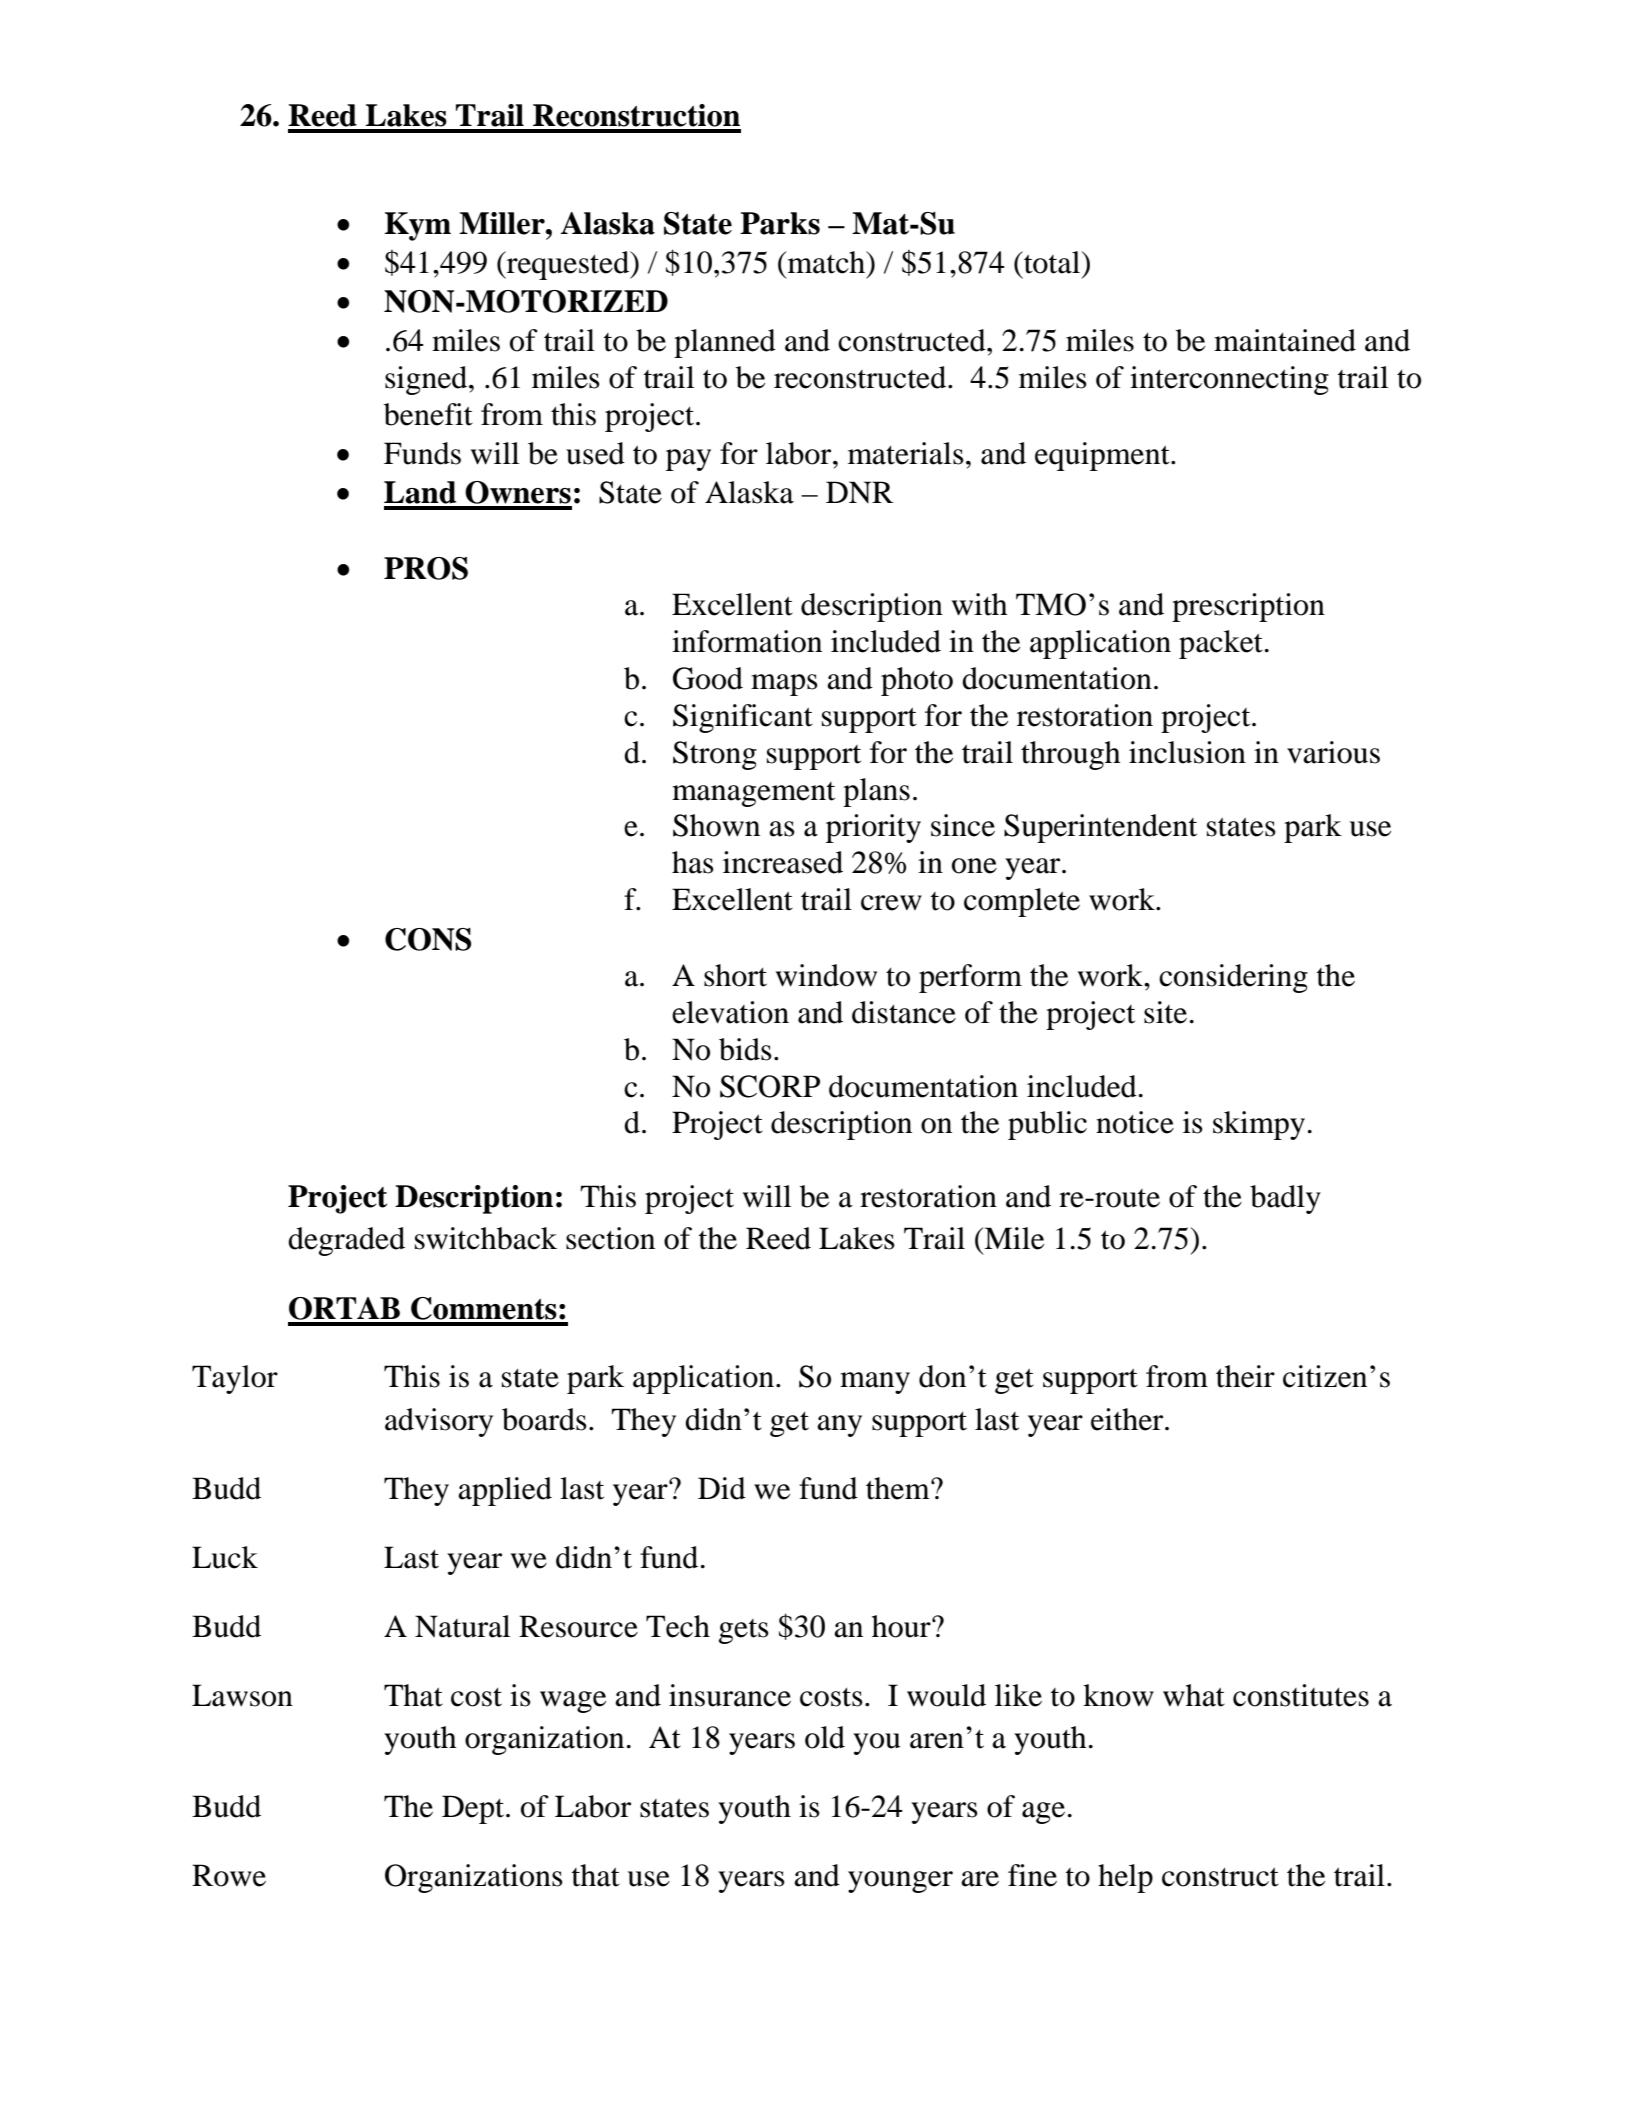 The width and height of the page is (1632, 2113). Describe the element at coordinates (474, 1809) in the page. I see `Dept` at that location.
